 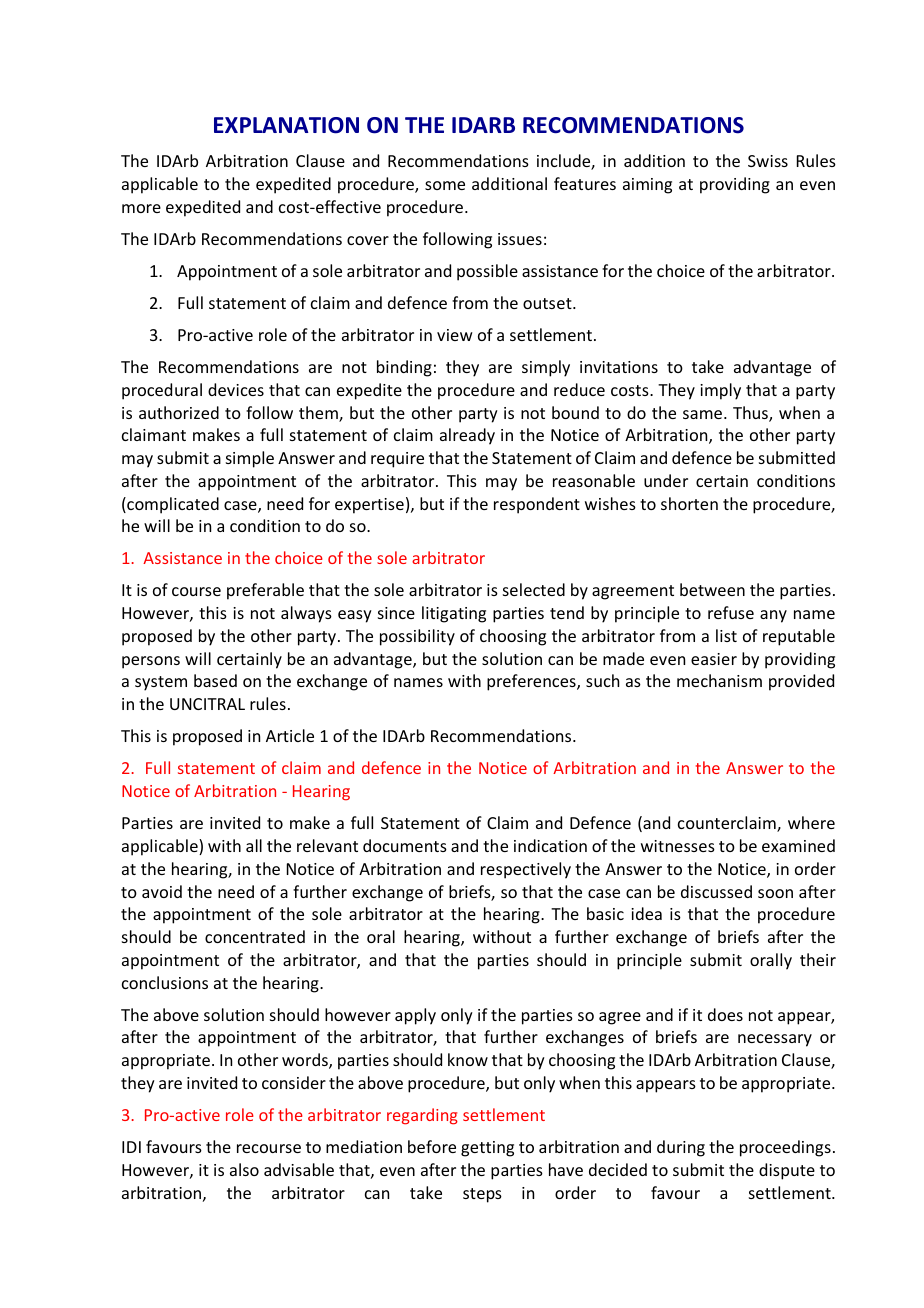 I want to click on some, so click(x=445, y=185).
